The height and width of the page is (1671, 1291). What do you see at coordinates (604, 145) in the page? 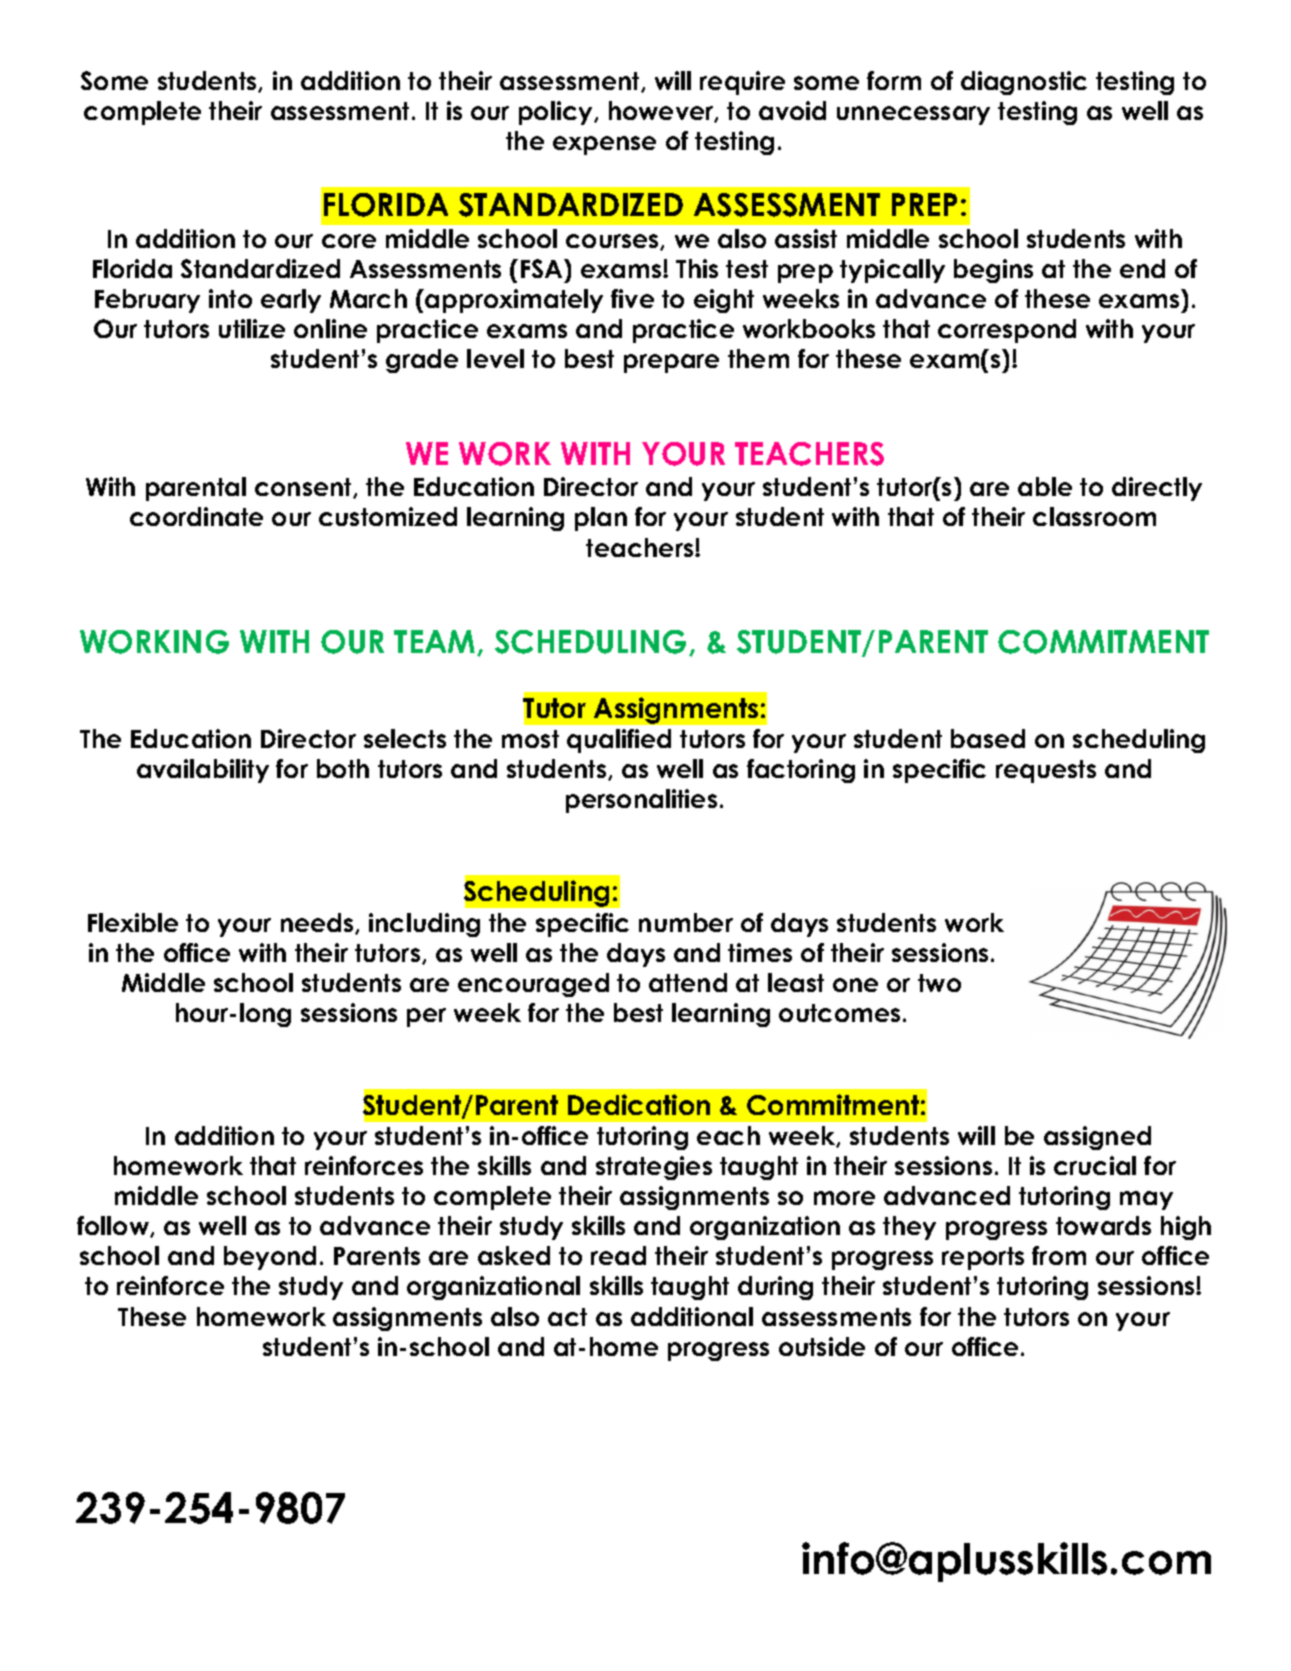
I see `expense` at bounding box center [604, 145].
